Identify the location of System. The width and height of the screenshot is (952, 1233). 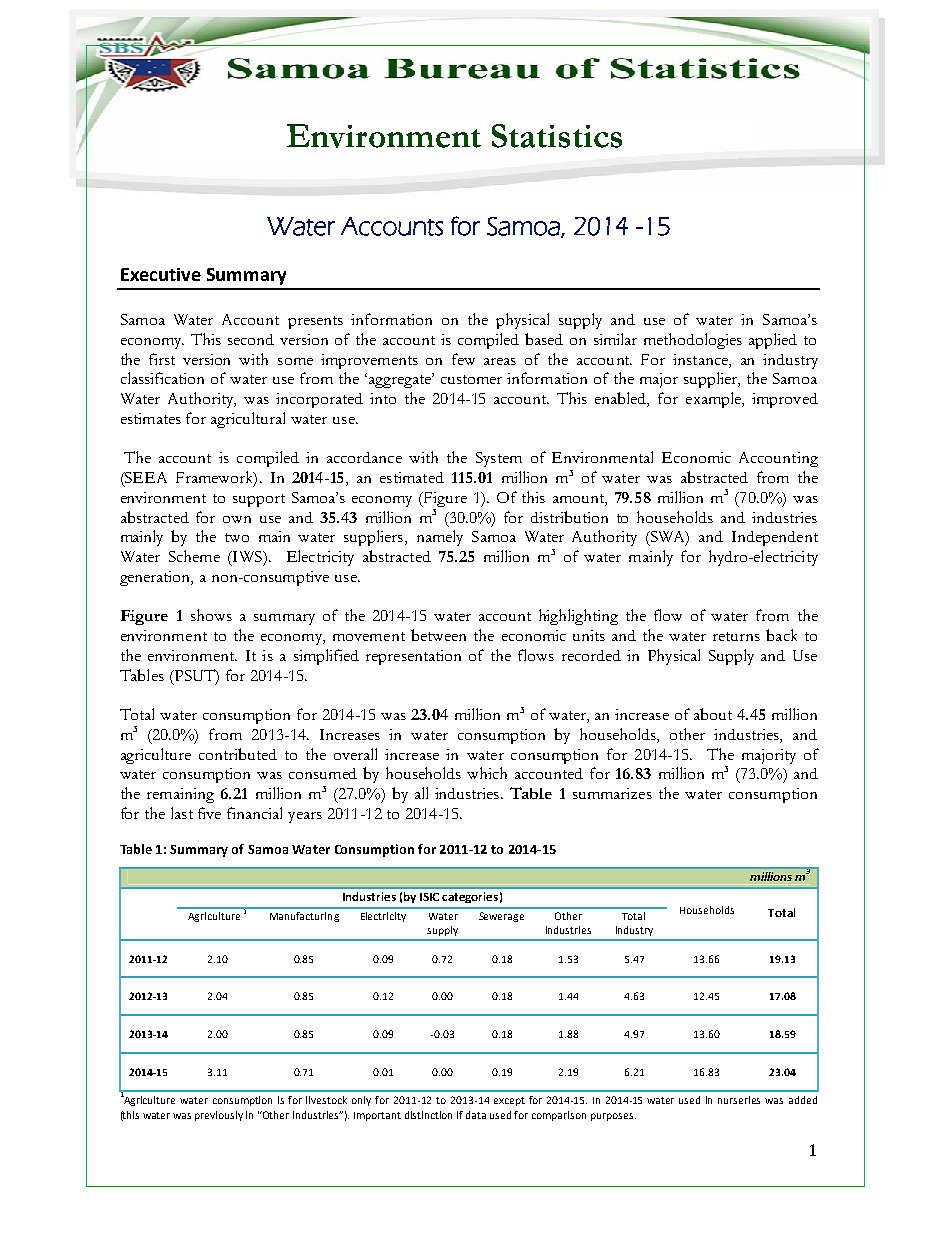
(499, 459).
